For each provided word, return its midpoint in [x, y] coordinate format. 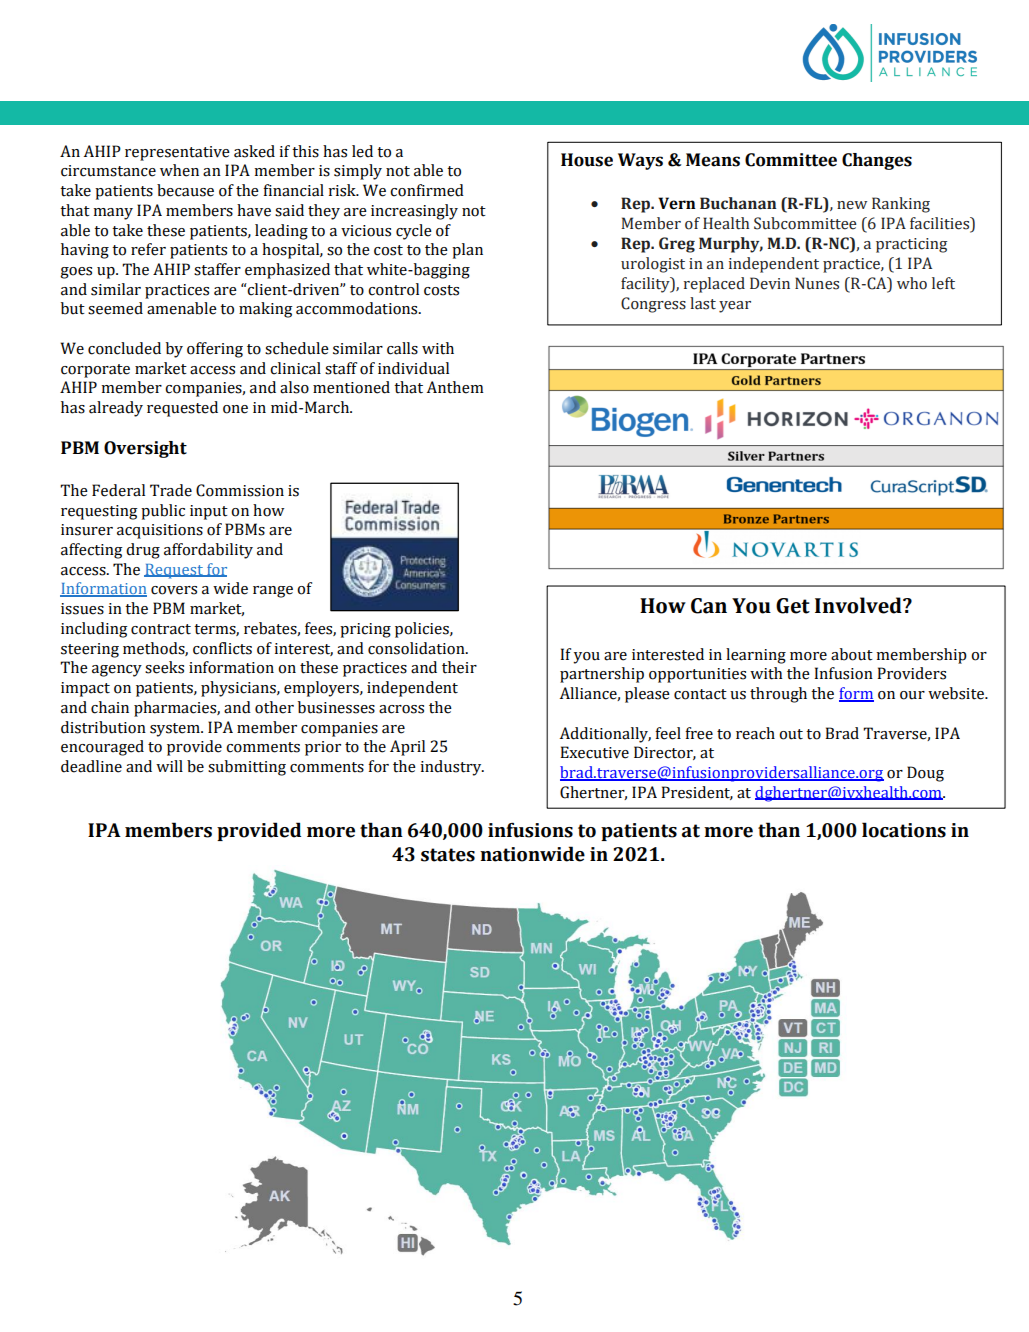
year [735, 307]
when [179, 170]
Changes [877, 161]
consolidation [417, 648]
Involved [859, 605]
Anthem [455, 387]
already [116, 409]
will [169, 766]
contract [161, 629]
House [587, 160]
